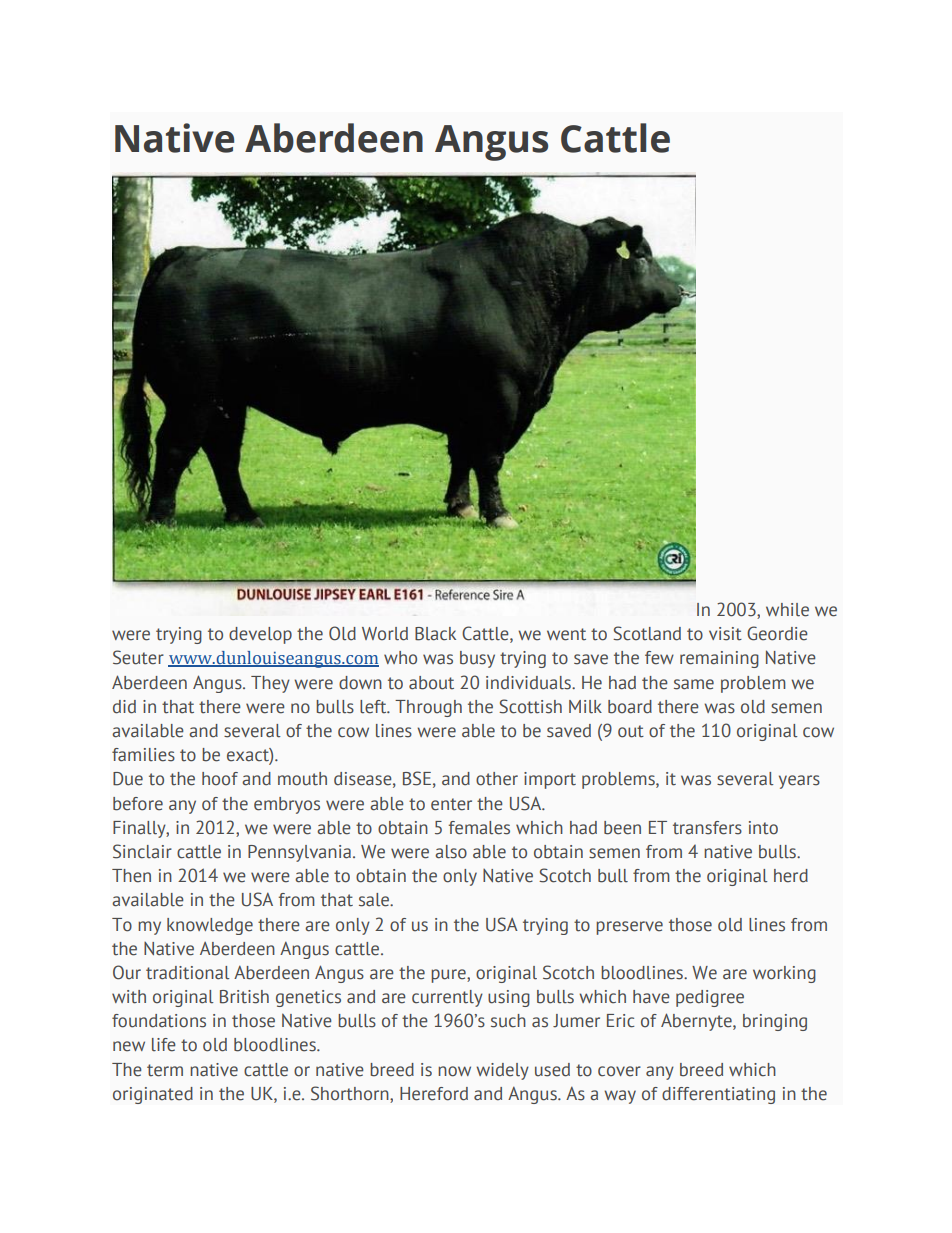 The width and height of the screenshot is (952, 1233). Describe the element at coordinates (718, 1095) in the screenshot. I see `differentiating` at that location.
